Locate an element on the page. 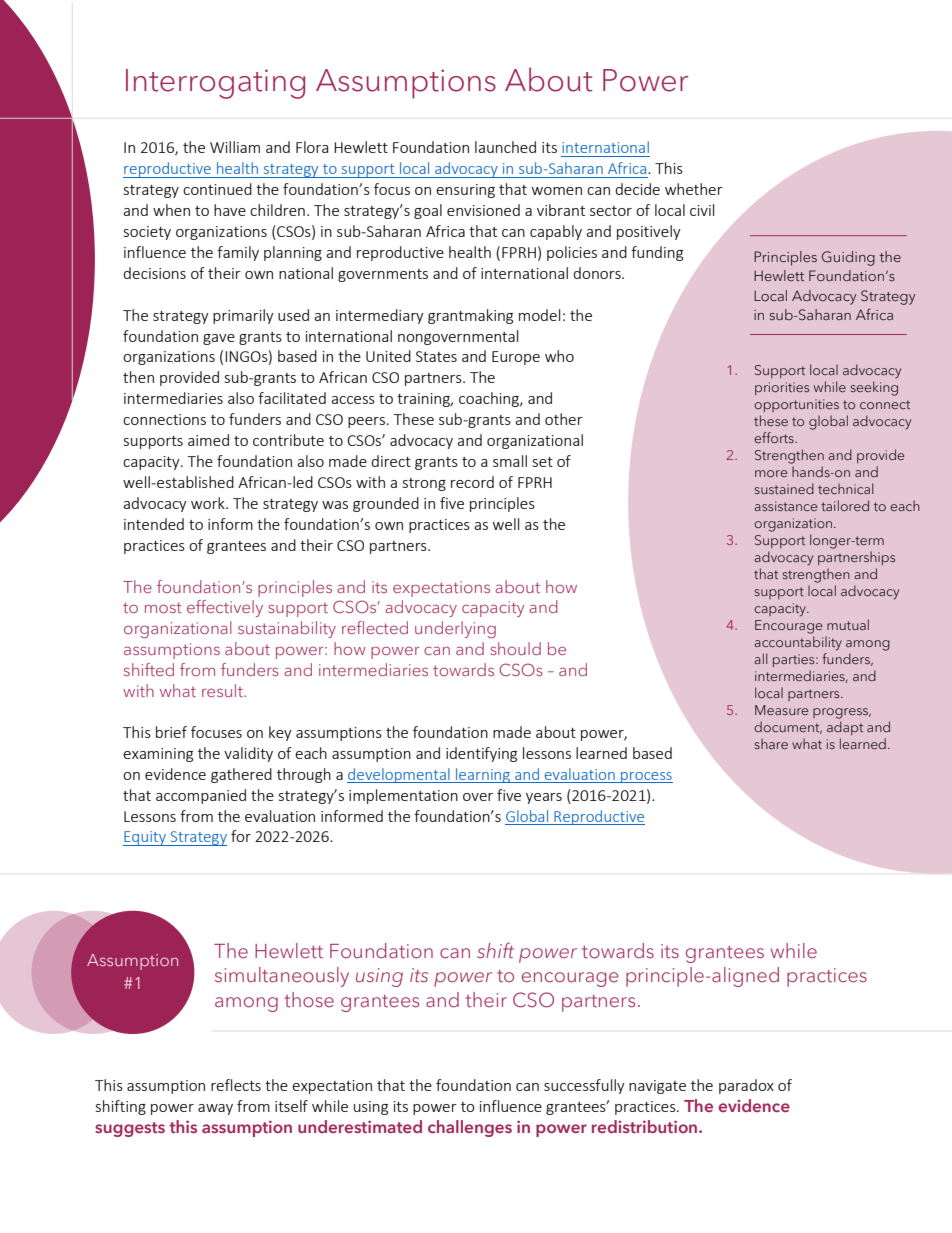 This page has width=952, height=1233. Interrogating is located at coordinates (215, 84).
